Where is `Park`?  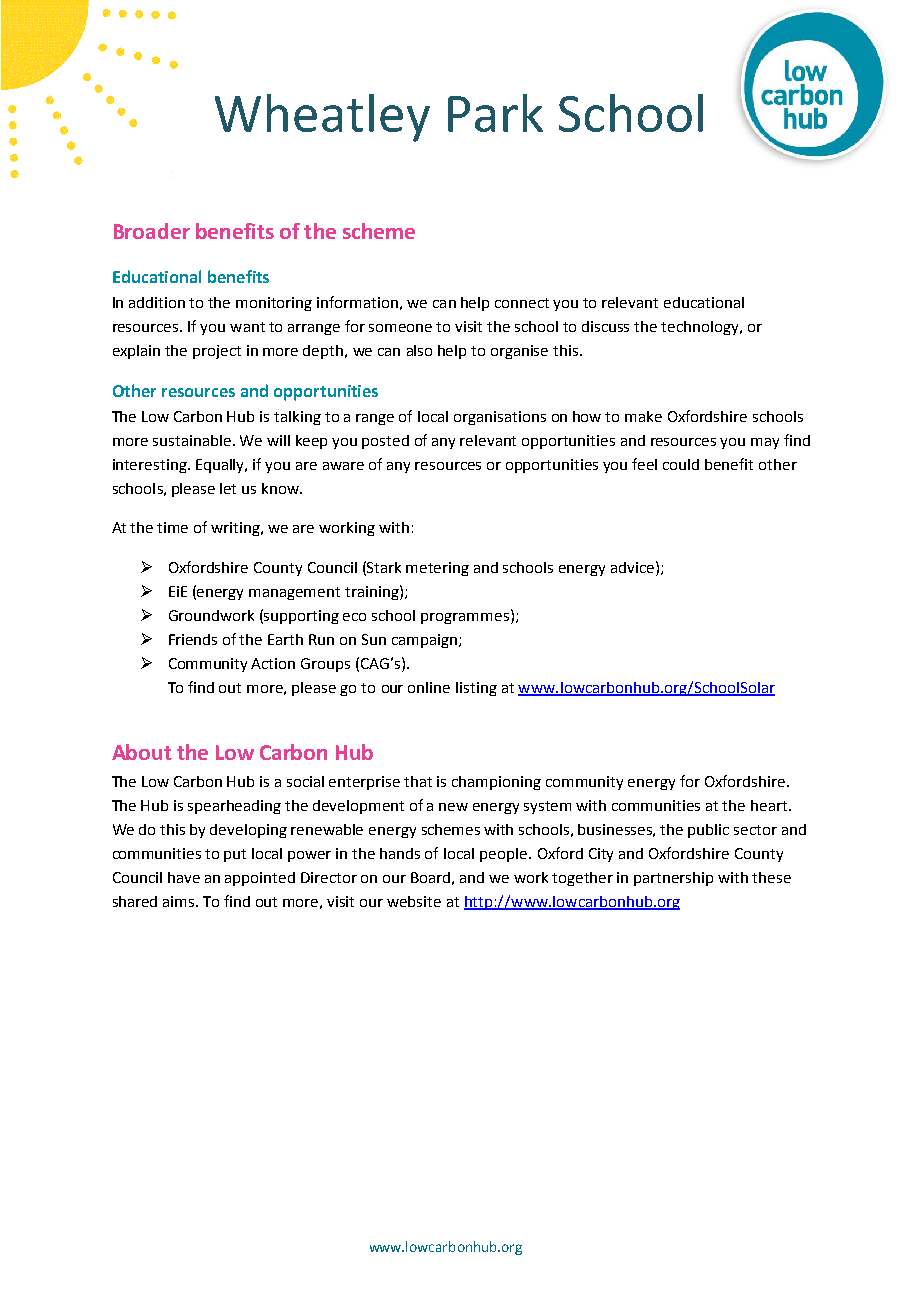
Park is located at coordinates (495, 113).
